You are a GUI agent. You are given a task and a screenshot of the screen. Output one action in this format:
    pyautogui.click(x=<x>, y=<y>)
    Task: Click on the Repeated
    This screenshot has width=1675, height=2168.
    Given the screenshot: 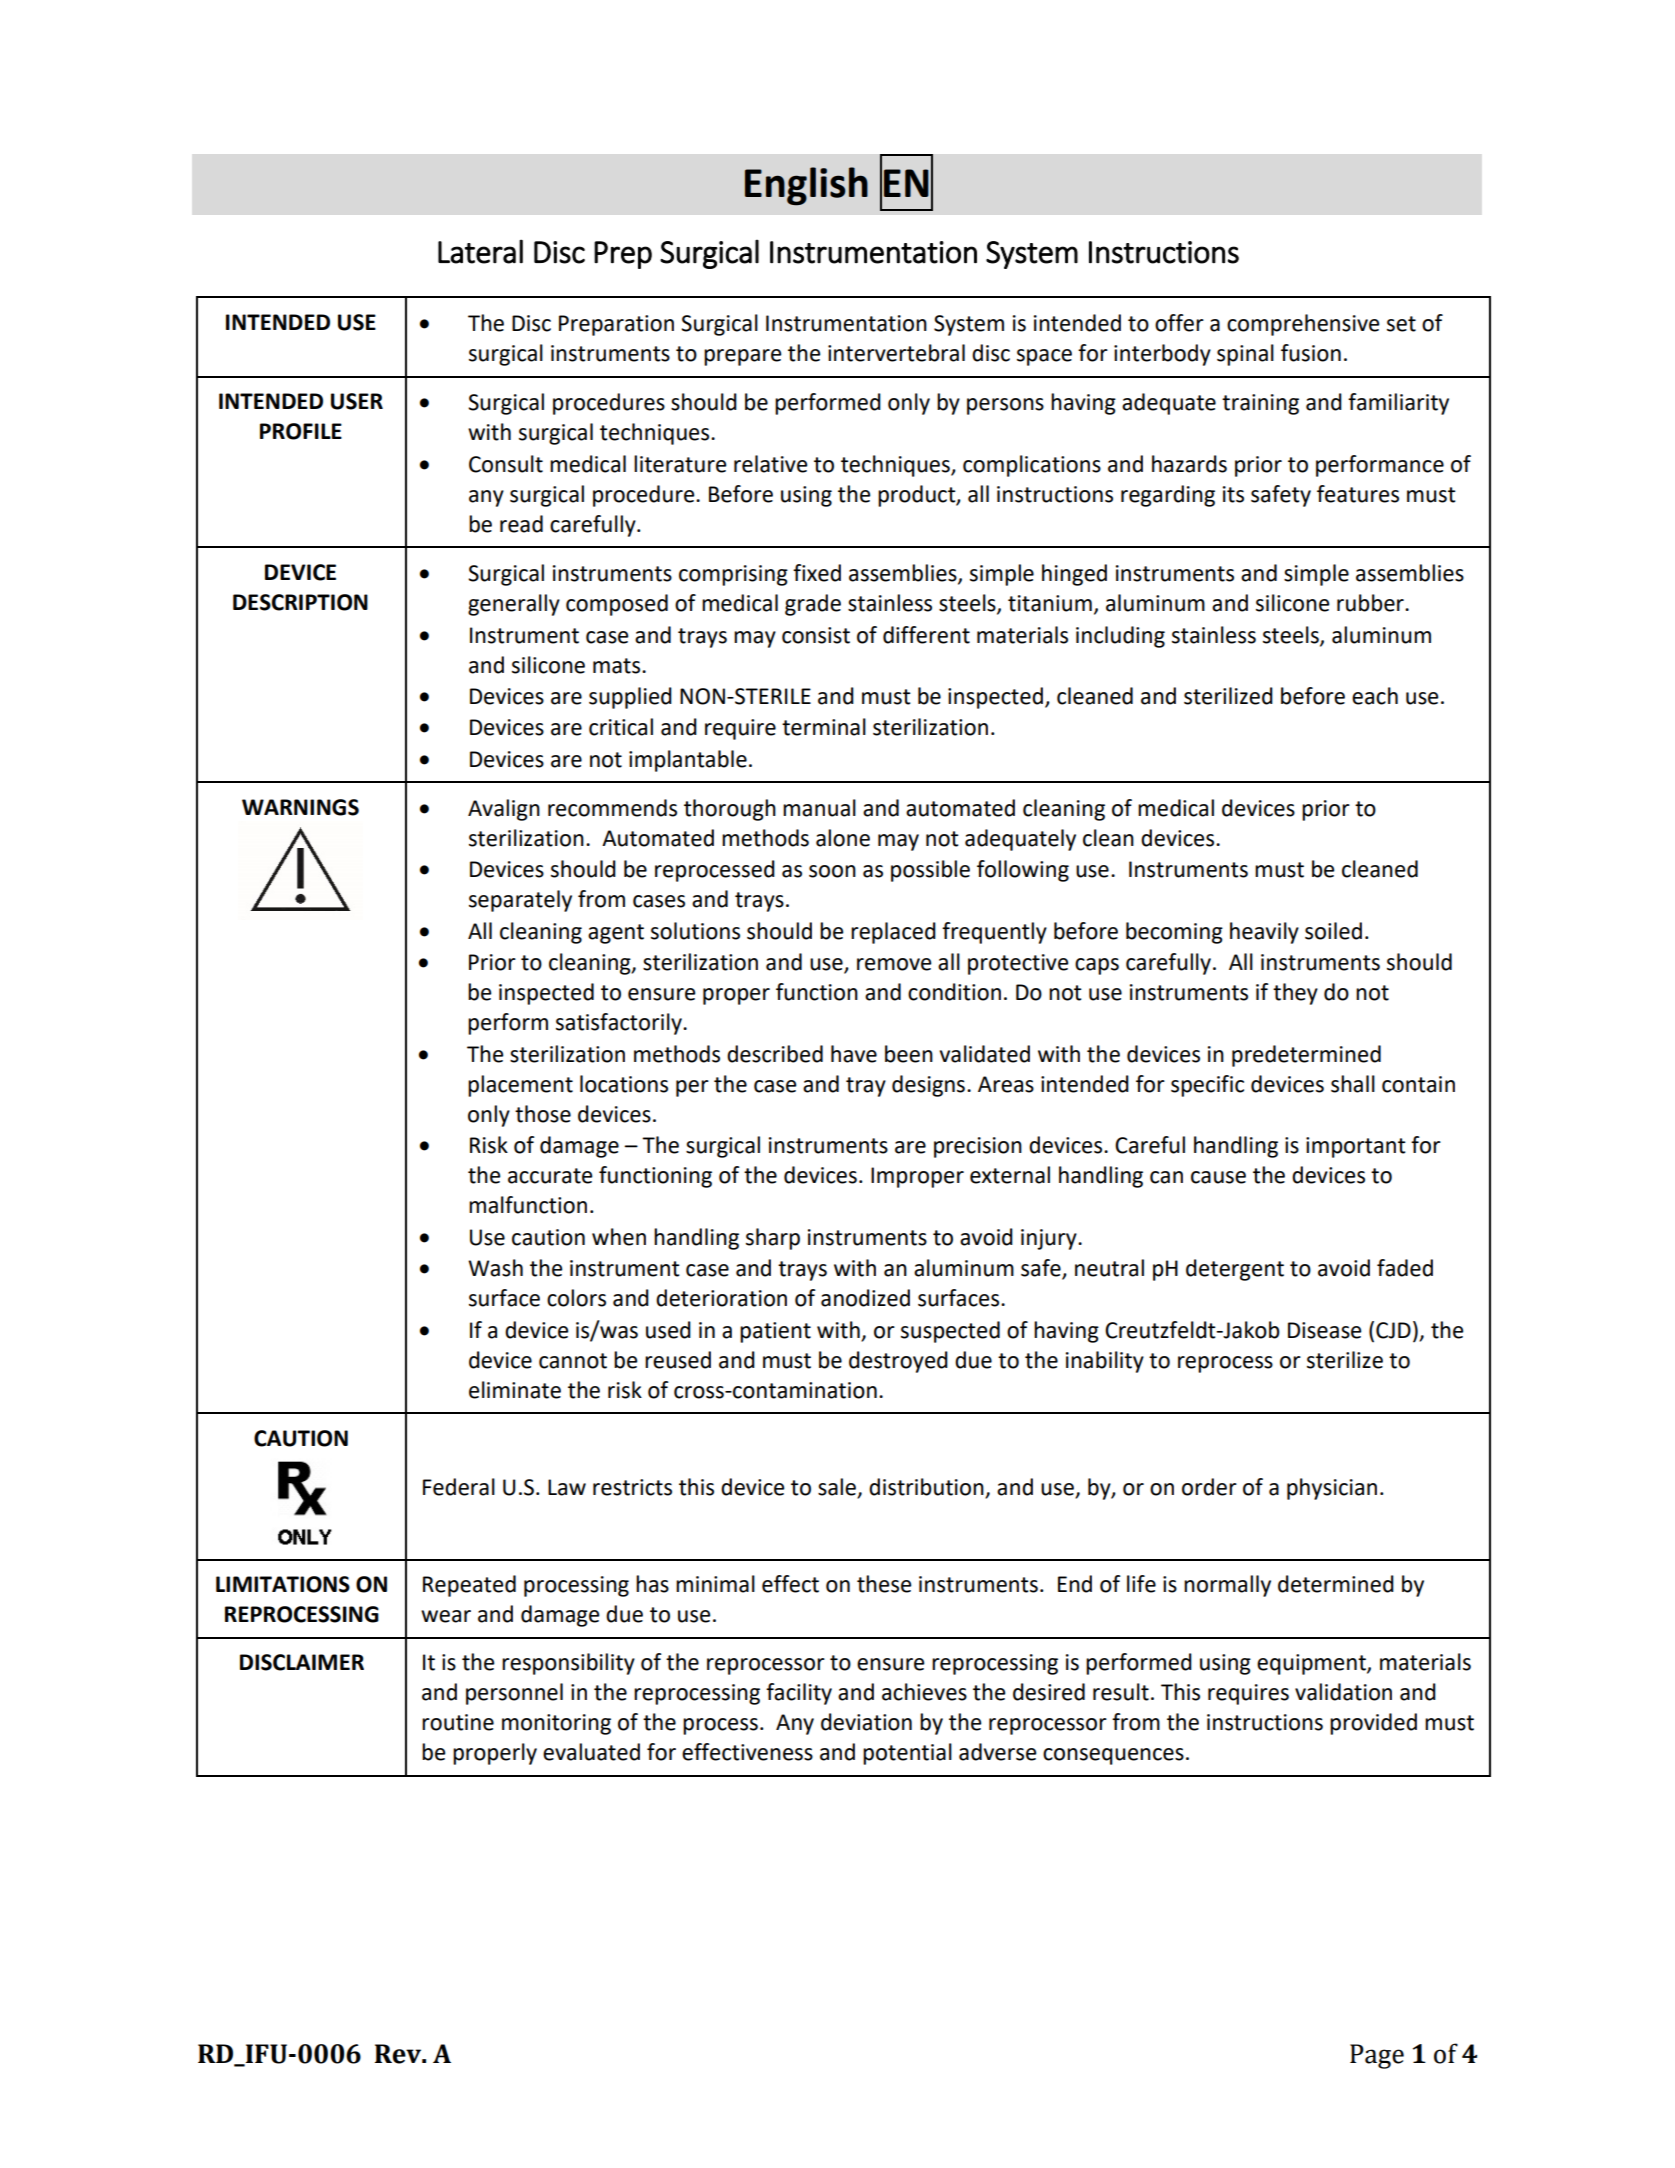 What is the action you would take?
    pyautogui.click(x=469, y=1586)
